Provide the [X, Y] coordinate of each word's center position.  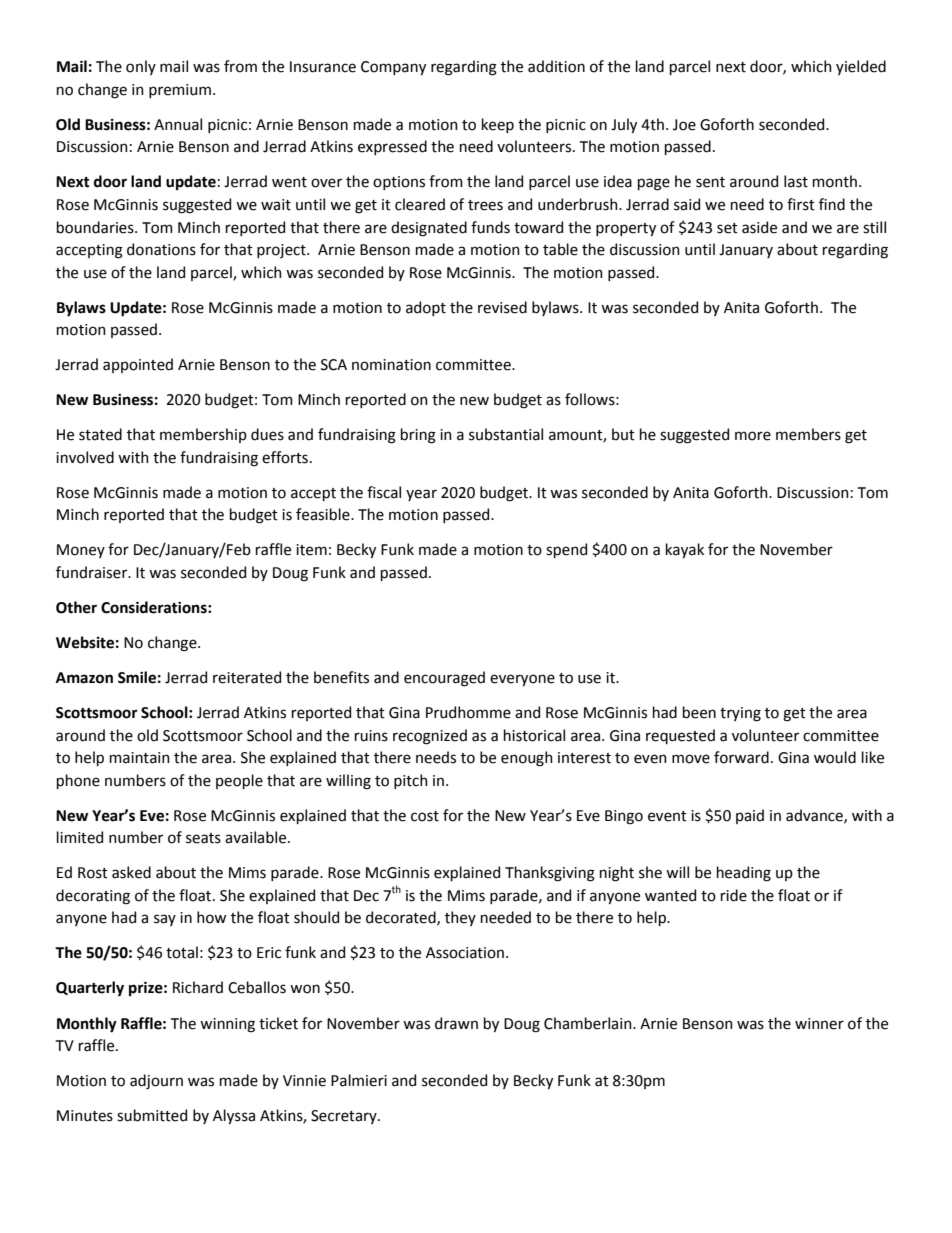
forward [741, 757]
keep [498, 125]
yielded [861, 67]
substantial [506, 434]
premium [180, 91]
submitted [152, 1115]
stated [100, 434]
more [753, 436]
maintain [140, 758]
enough [527, 759]
